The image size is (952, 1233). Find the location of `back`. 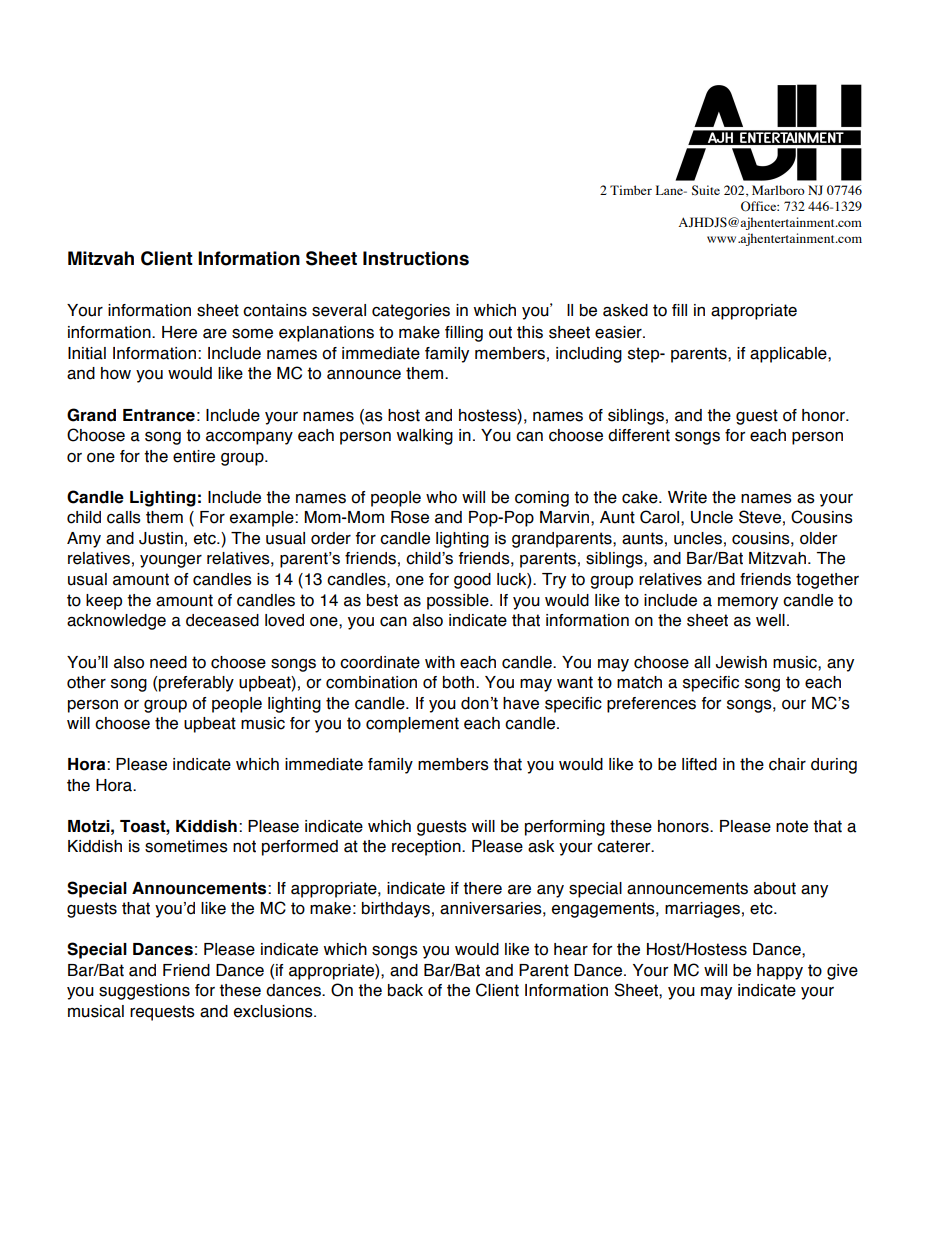

back is located at coordinates (405, 990).
